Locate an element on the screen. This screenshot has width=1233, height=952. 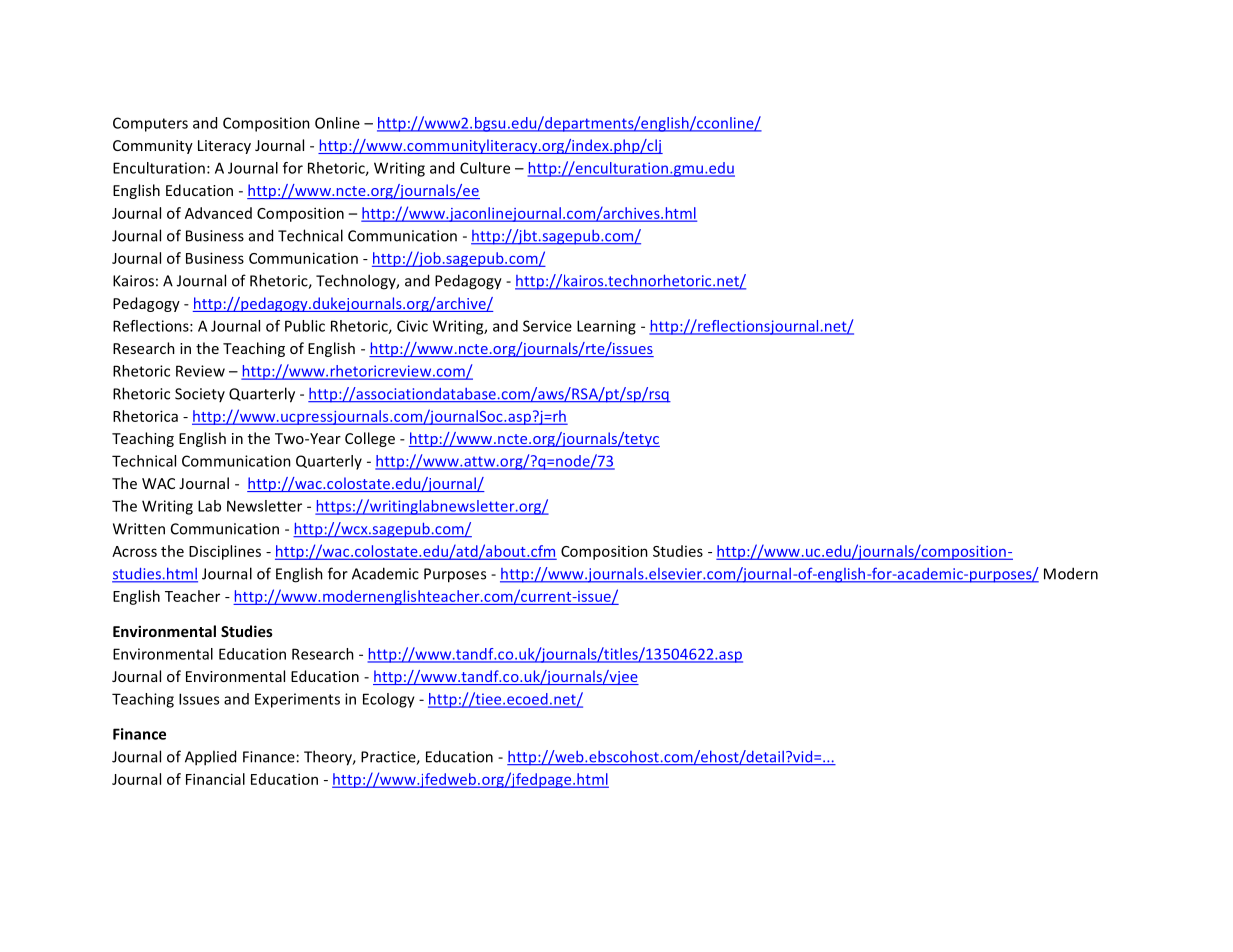
Service is located at coordinates (547, 326).
